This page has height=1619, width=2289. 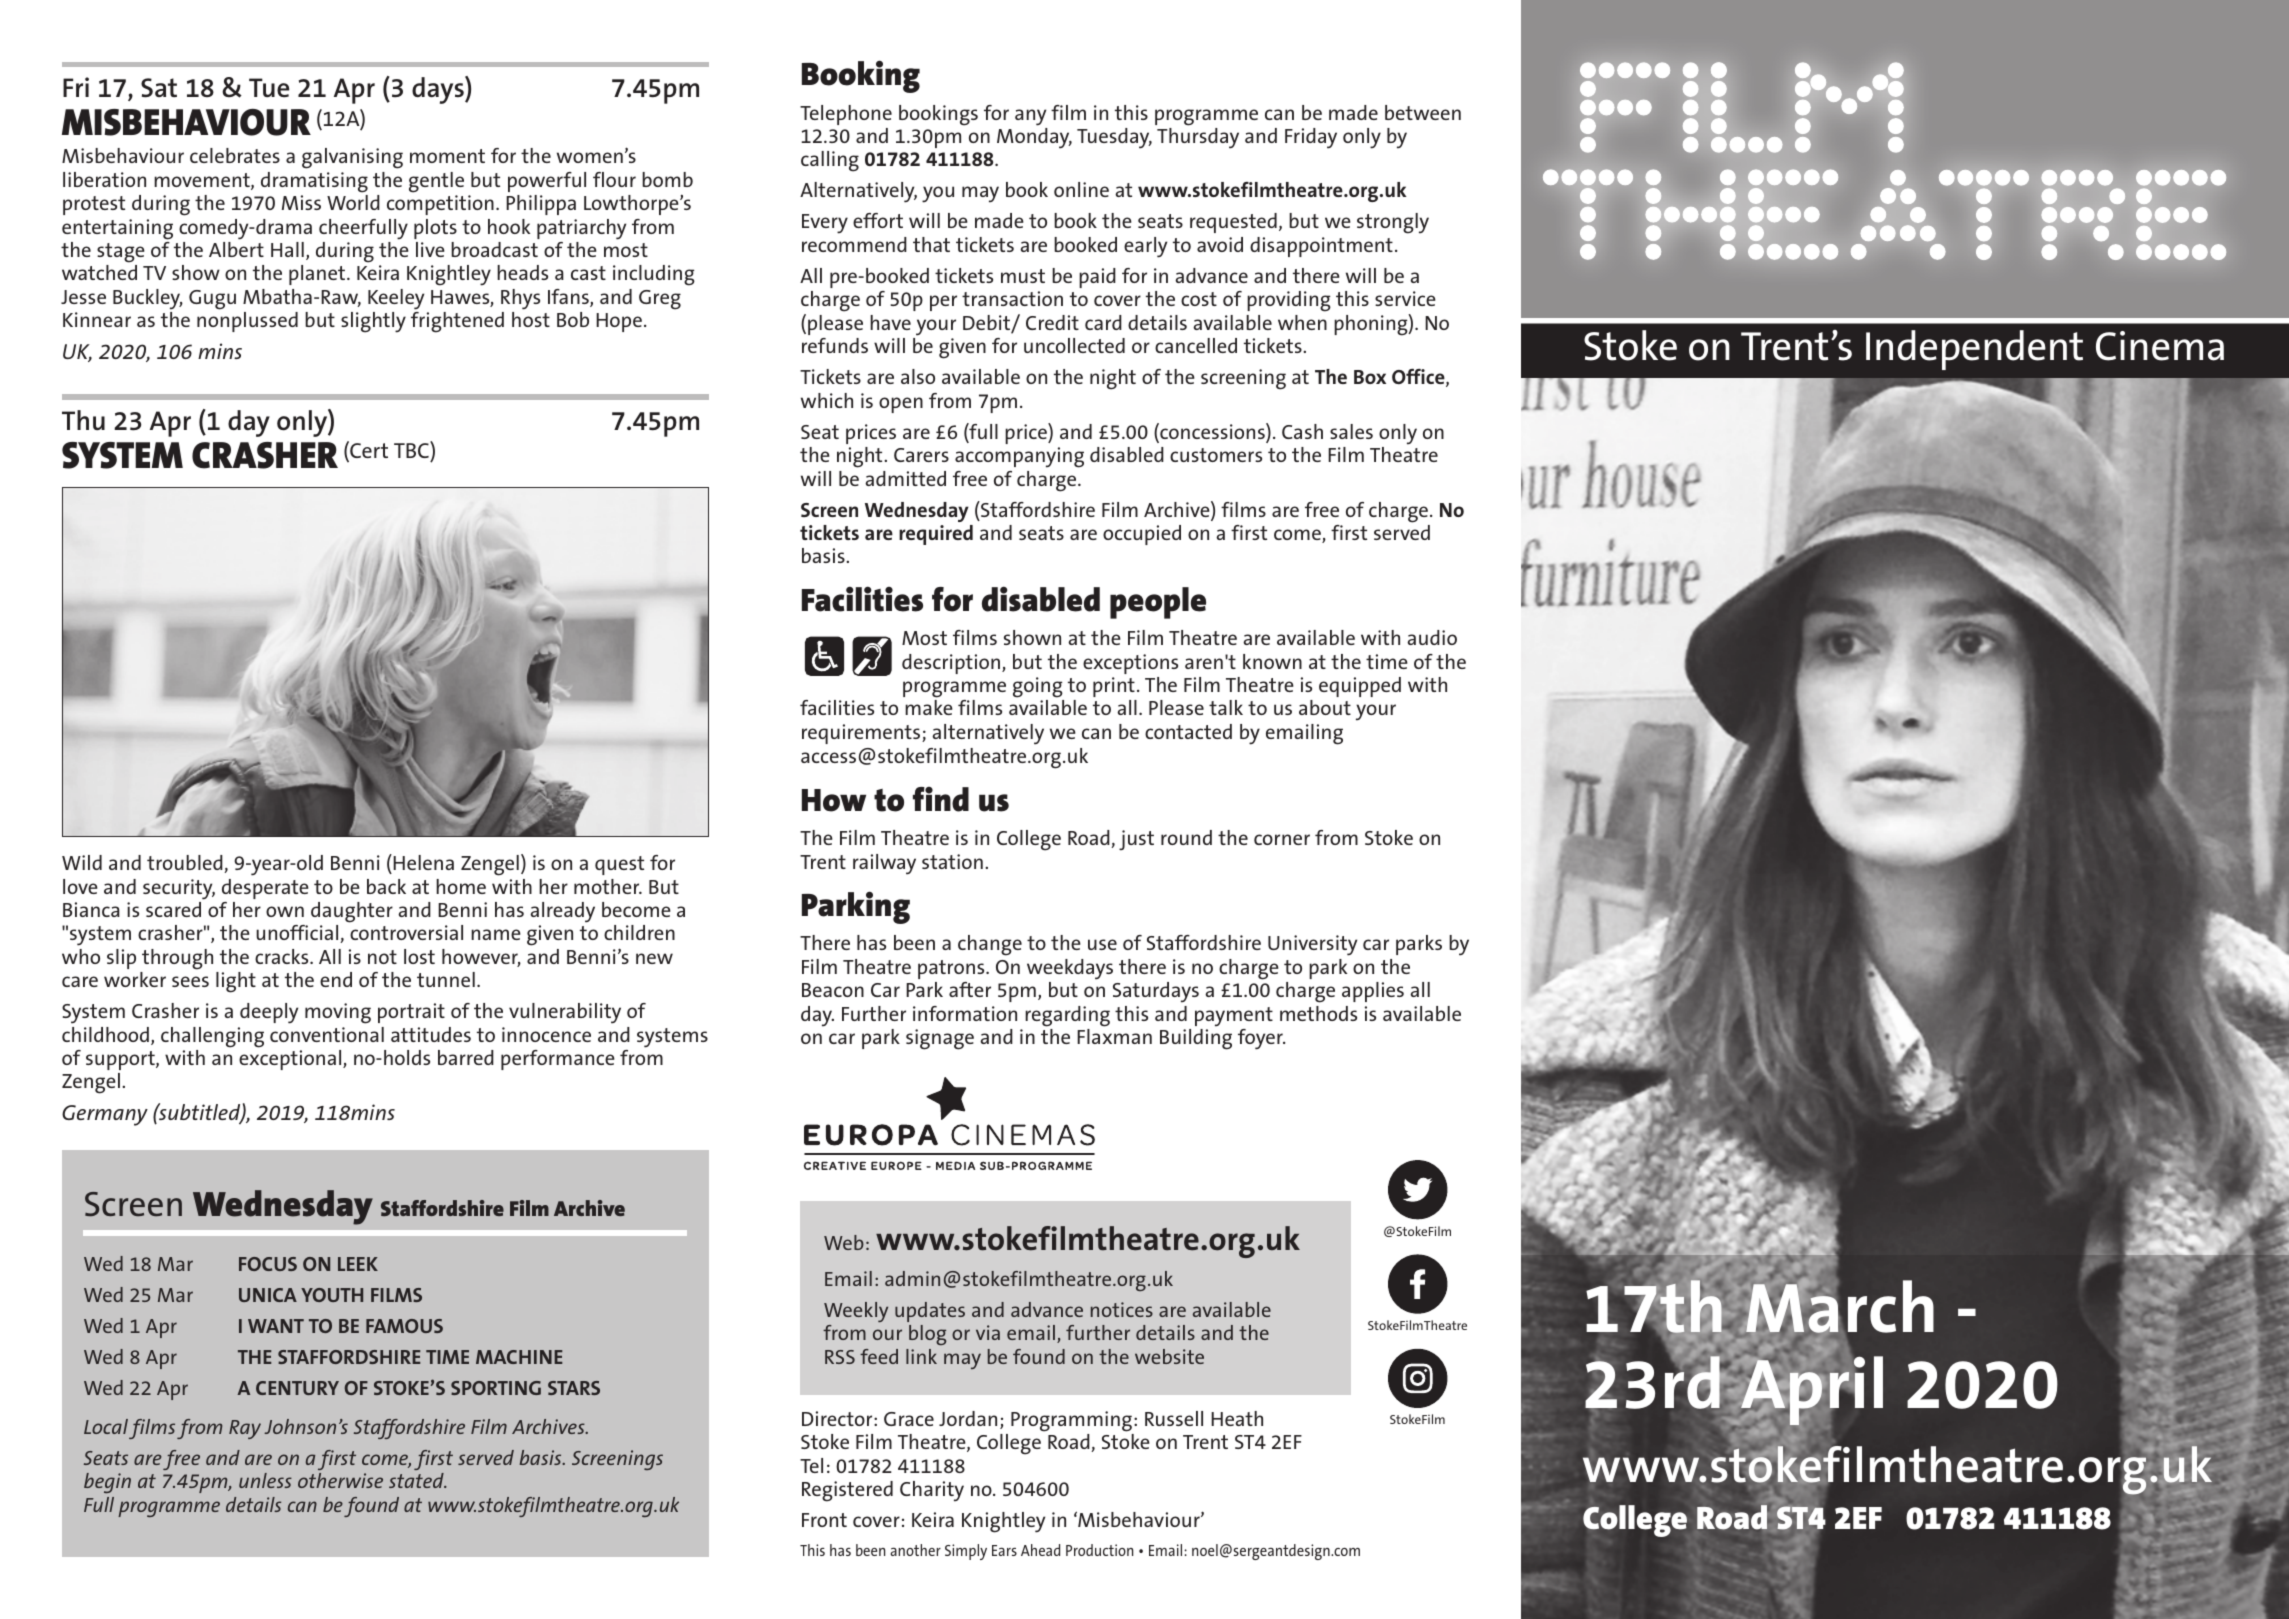 I want to click on Monday, so click(x=1034, y=138).
